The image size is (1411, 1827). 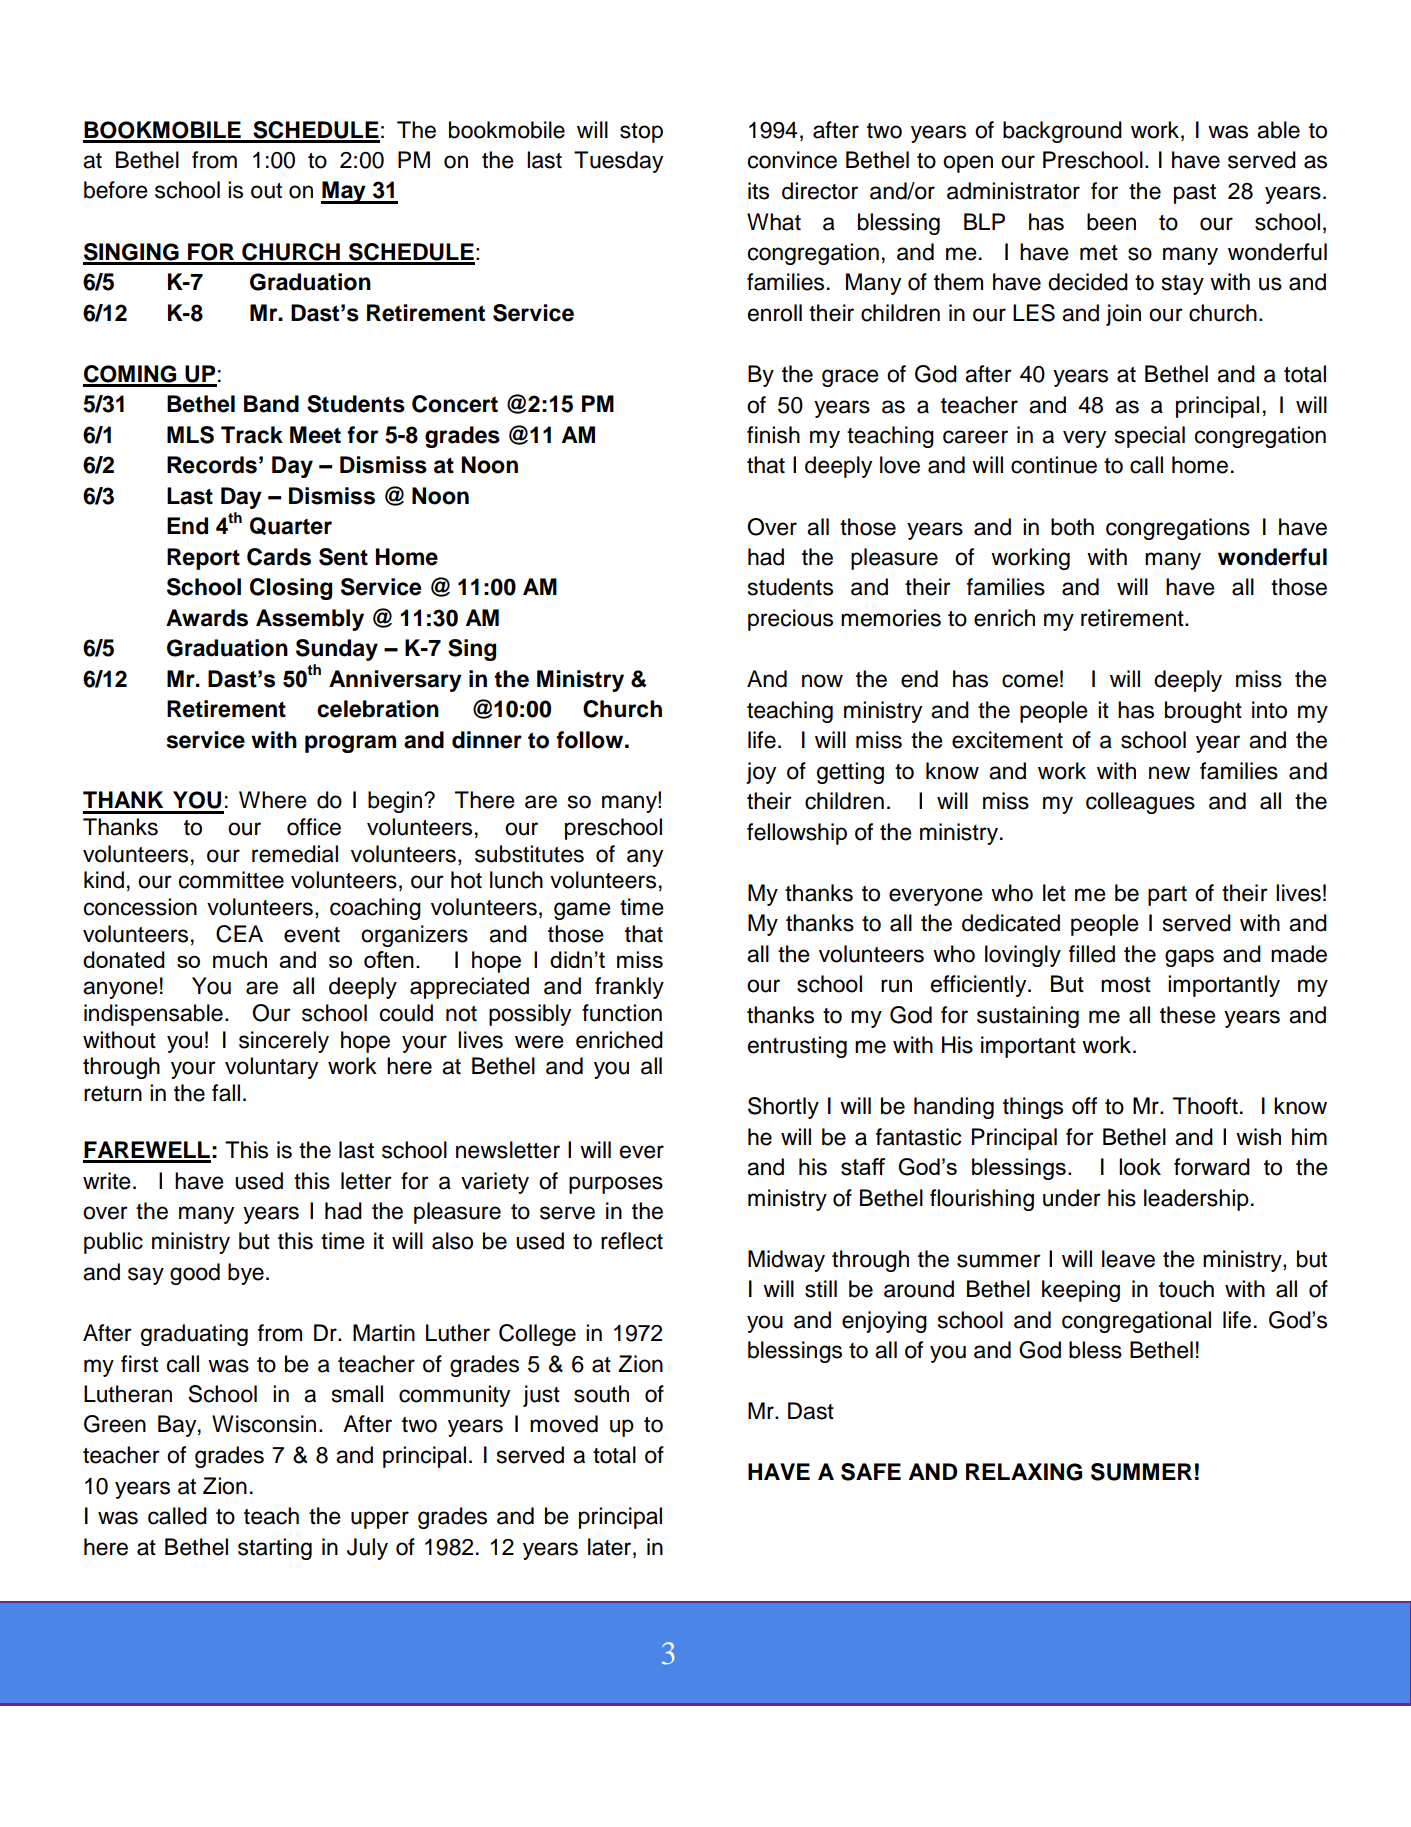 What do you see at coordinates (1203, 712) in the image?
I see `brought` at bounding box center [1203, 712].
